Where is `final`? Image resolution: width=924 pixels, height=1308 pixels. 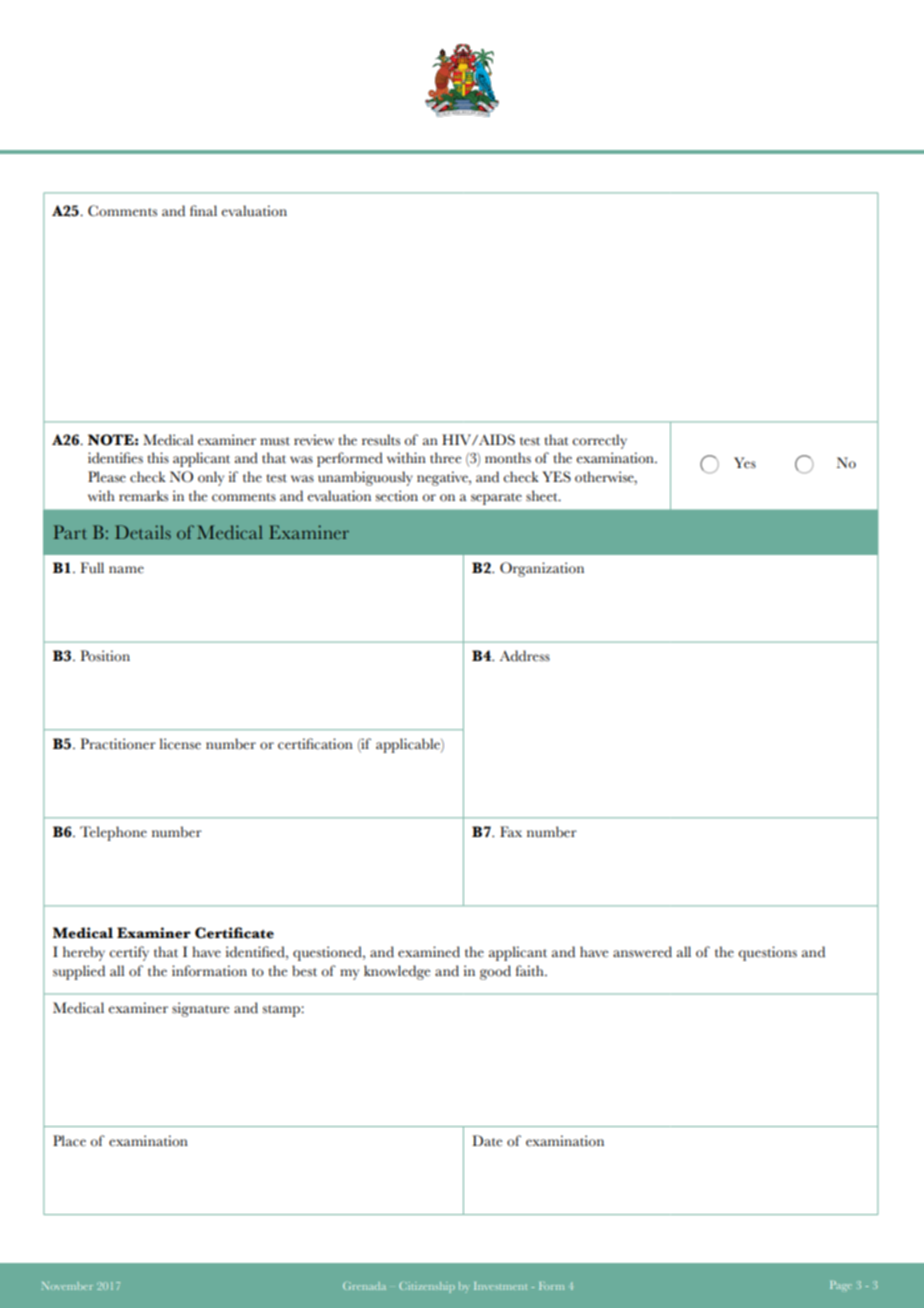
final is located at coordinates (203, 210).
